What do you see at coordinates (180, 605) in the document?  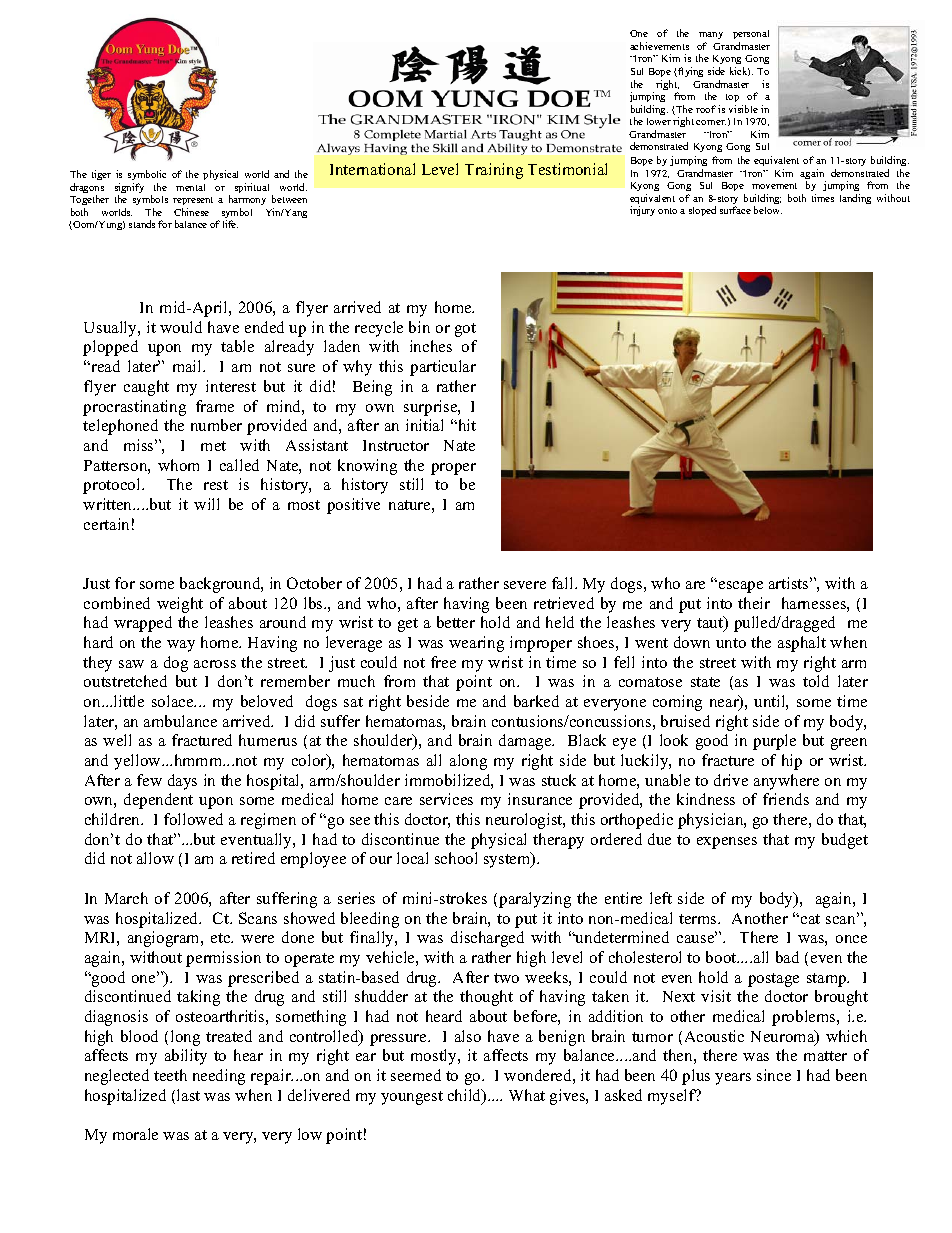 I see `weight` at bounding box center [180, 605].
